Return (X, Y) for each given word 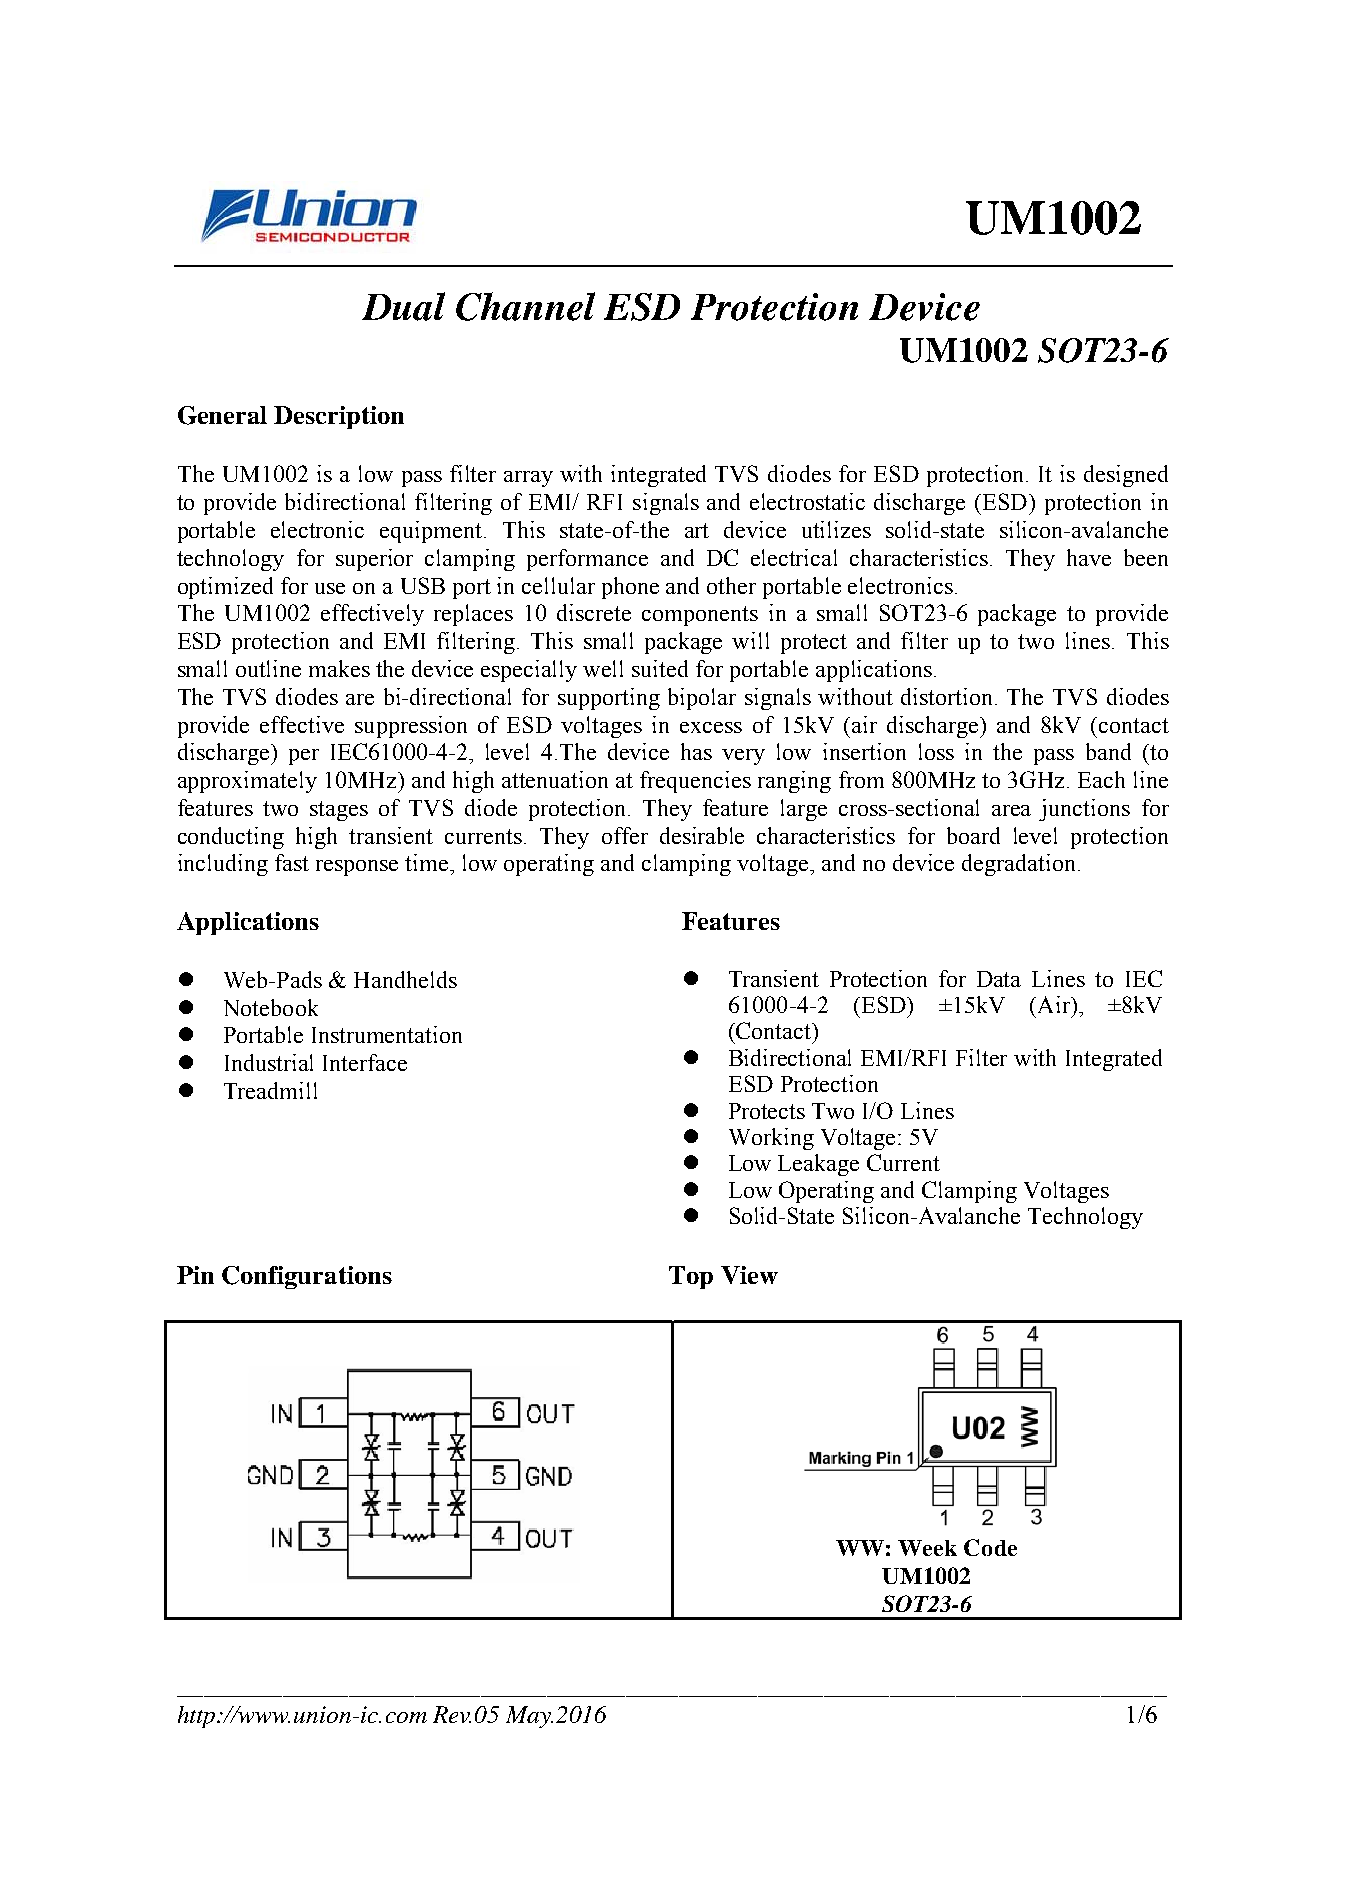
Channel (525, 306)
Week (927, 1548)
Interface (365, 1062)
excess (711, 727)
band (1108, 751)
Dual (403, 306)
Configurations (307, 1277)
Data (999, 979)
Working (771, 1139)
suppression (411, 727)
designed (1126, 476)
